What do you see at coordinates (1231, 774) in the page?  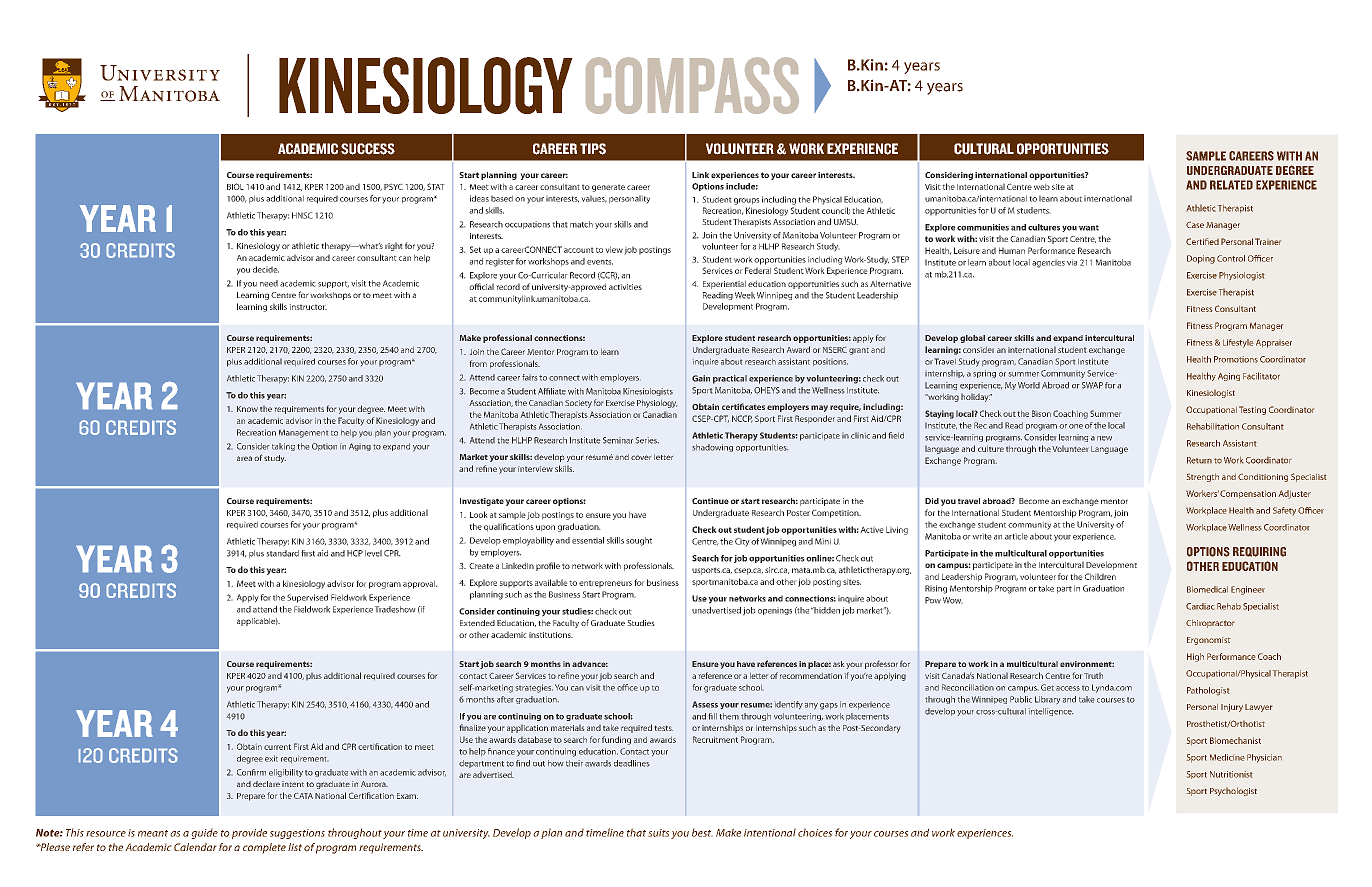 I see `Nutritionist` at bounding box center [1231, 774].
